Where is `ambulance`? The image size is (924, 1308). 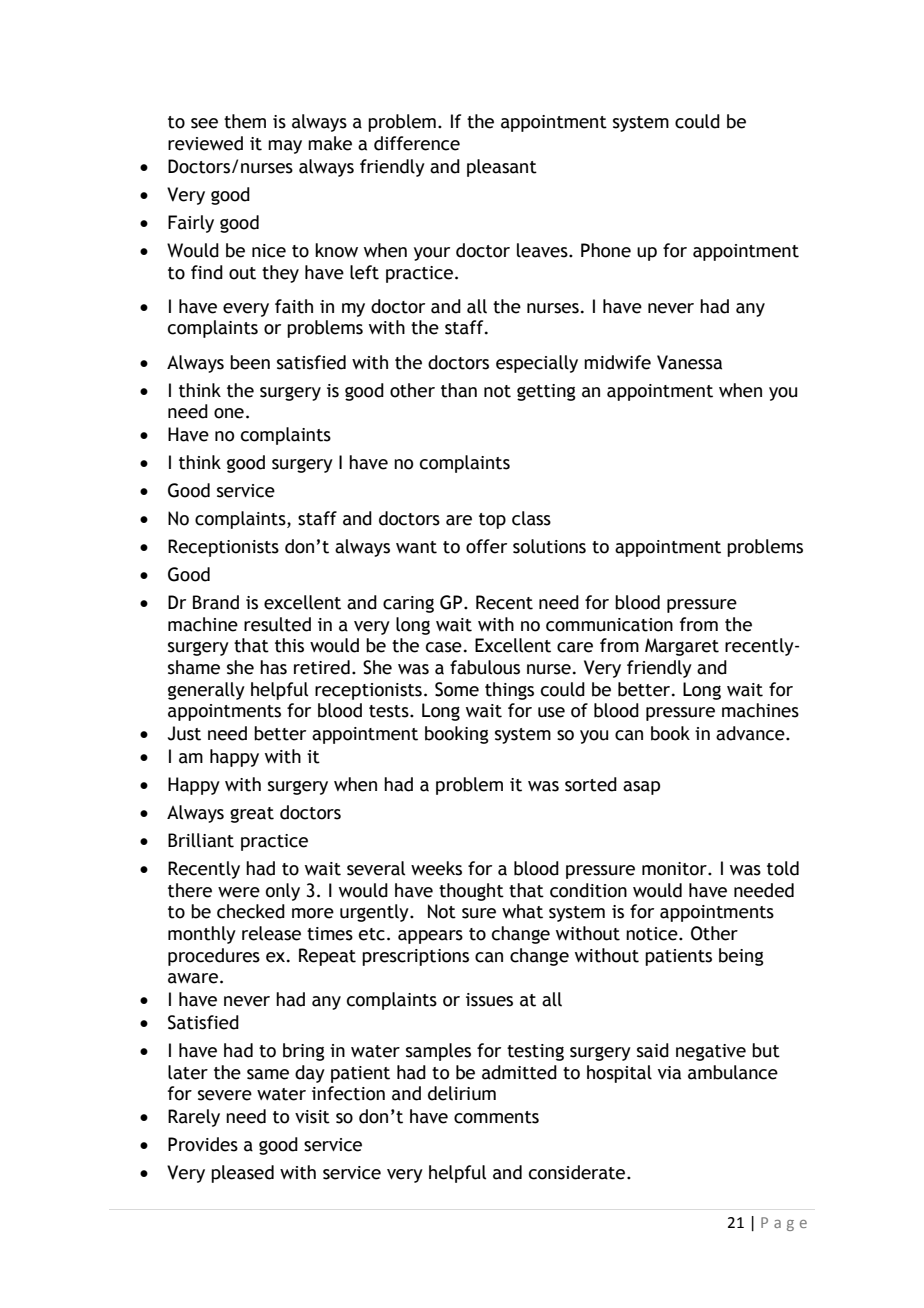
ambulance is located at coordinates (733, 1072).
